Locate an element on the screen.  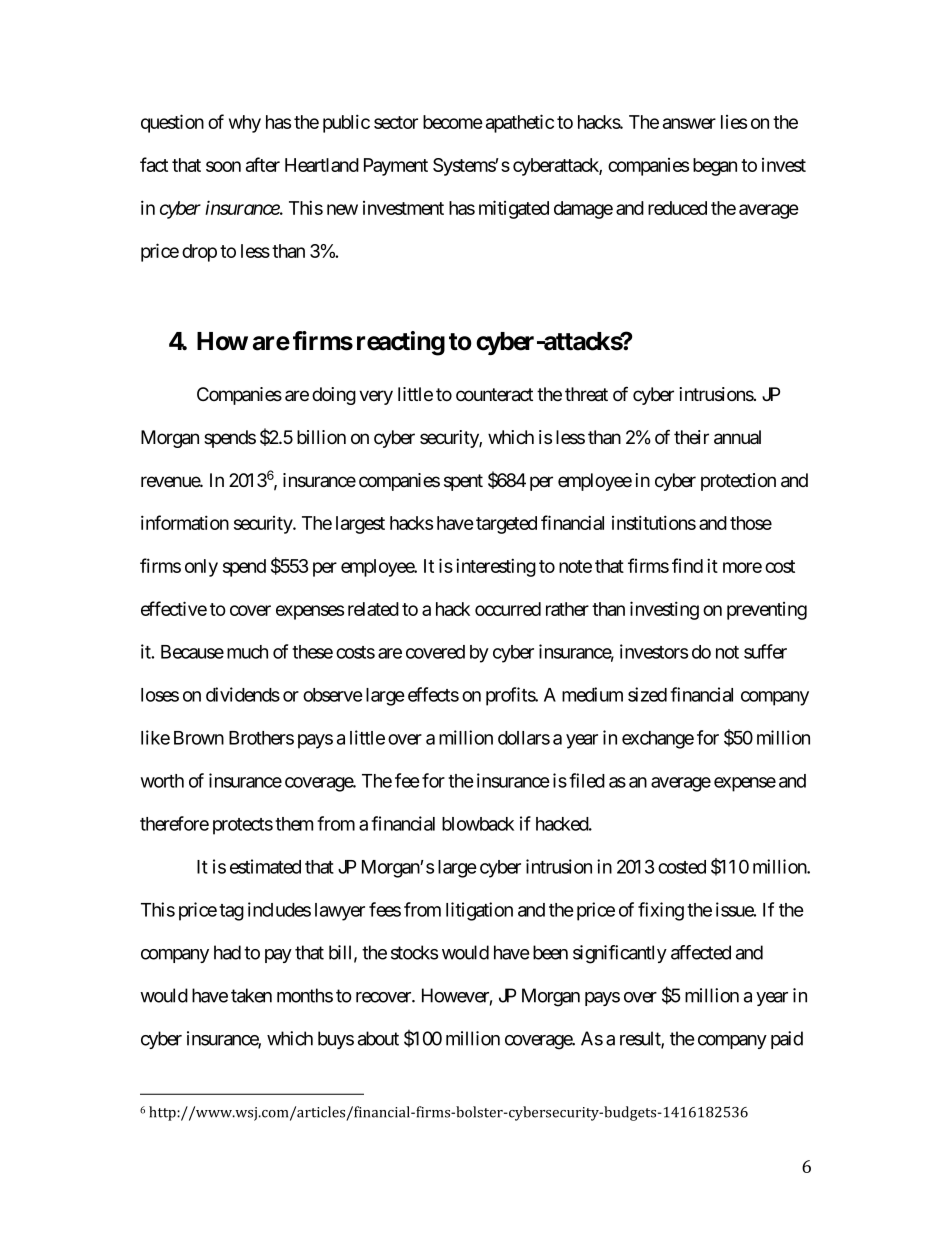
filed is located at coordinates (587, 780).
